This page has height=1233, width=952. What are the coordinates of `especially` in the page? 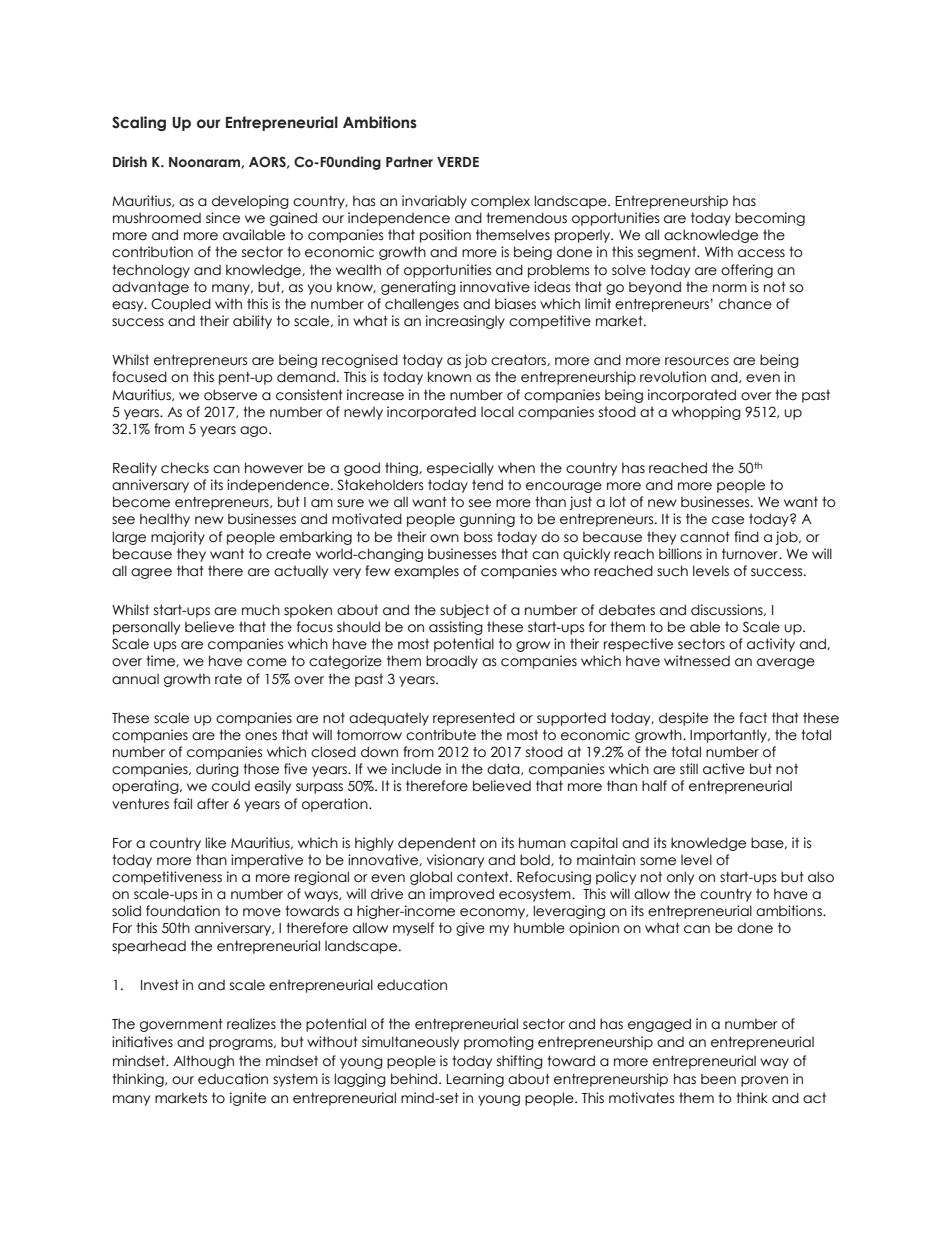 It's located at (460, 469).
